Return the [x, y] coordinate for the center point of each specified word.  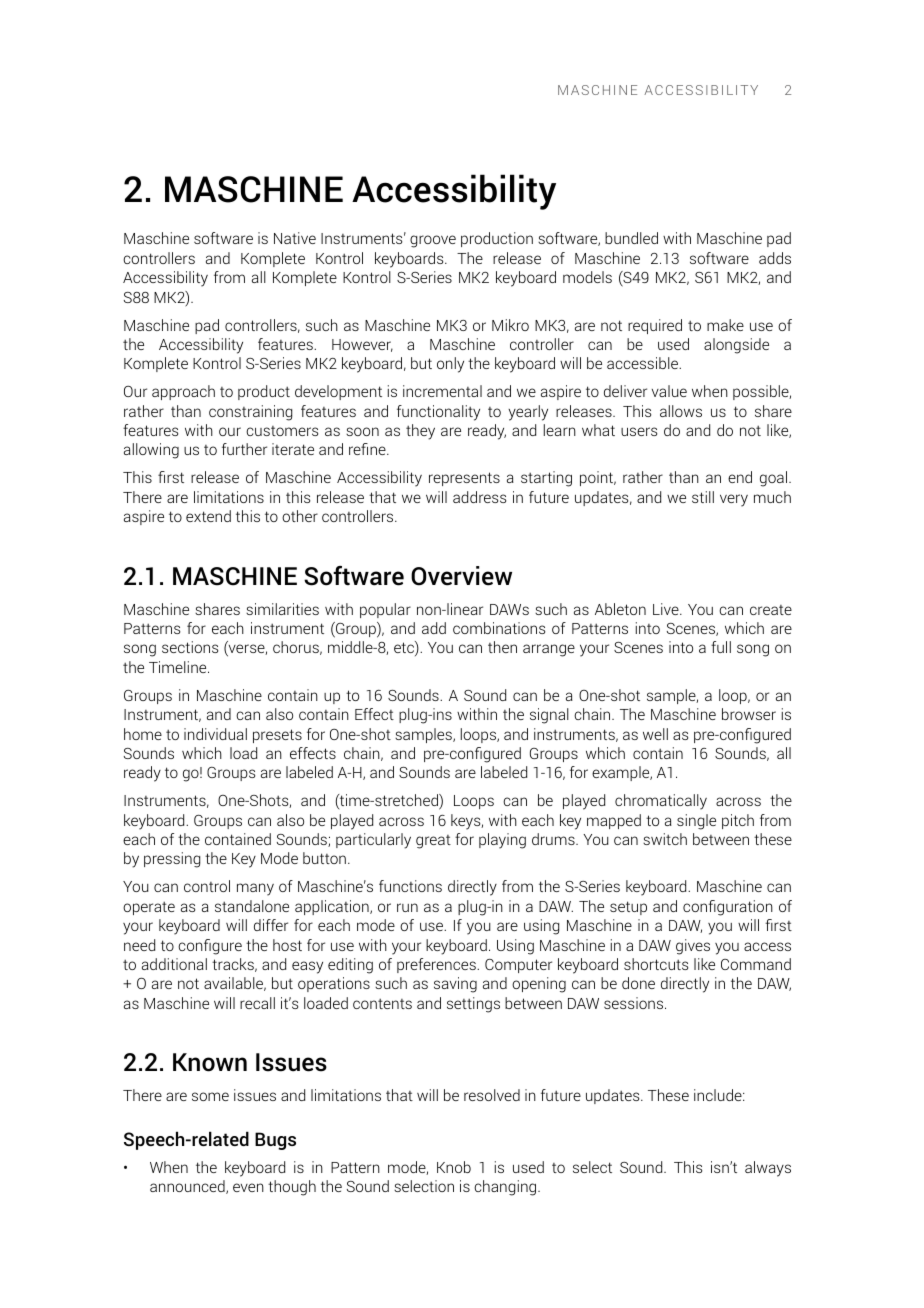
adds [775, 258]
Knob [454, 1167]
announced [188, 1187]
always [768, 1169]
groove [433, 241]
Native [295, 238]
